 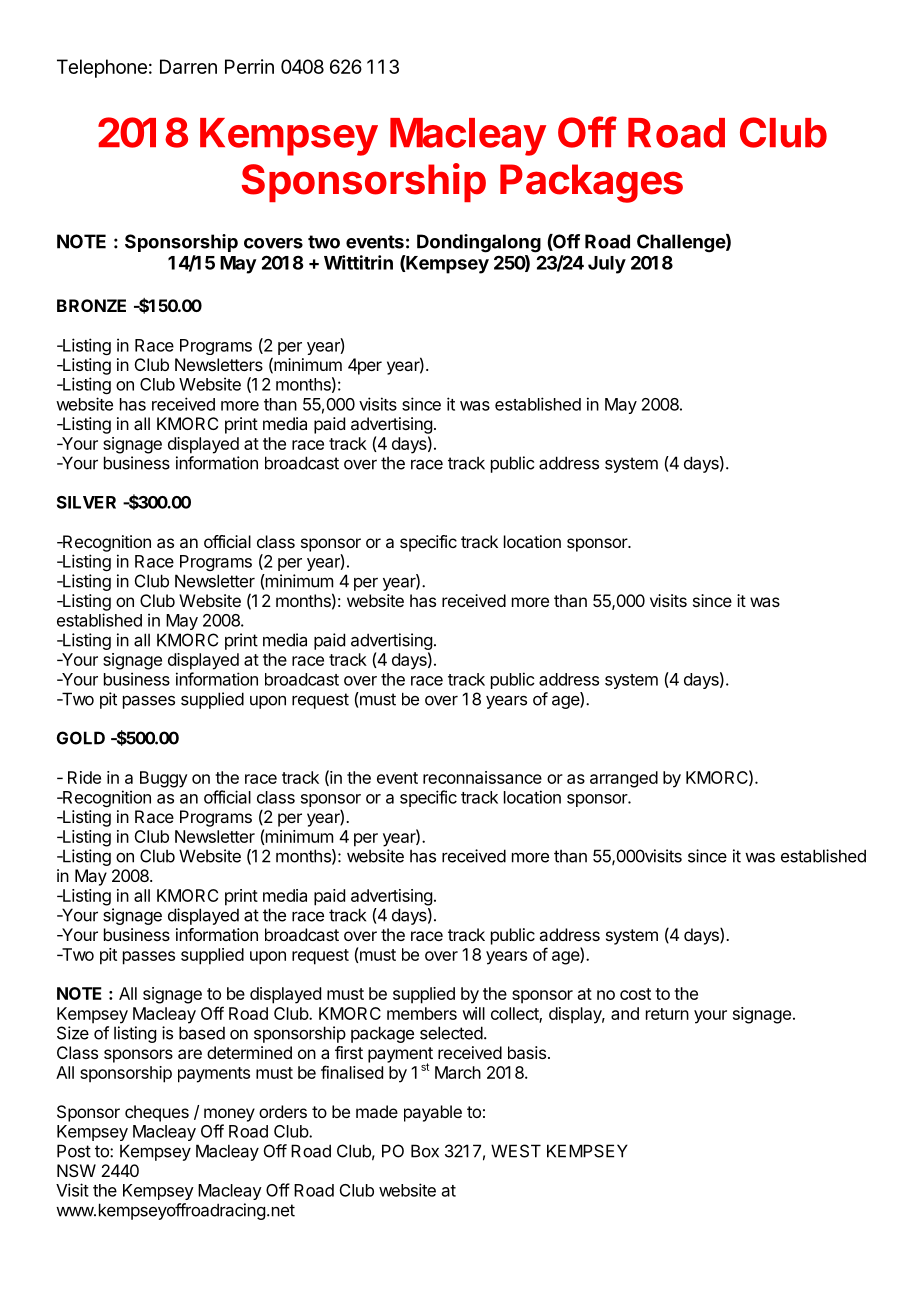 What do you see at coordinates (624, 779) in the screenshot?
I see `arranged` at bounding box center [624, 779].
